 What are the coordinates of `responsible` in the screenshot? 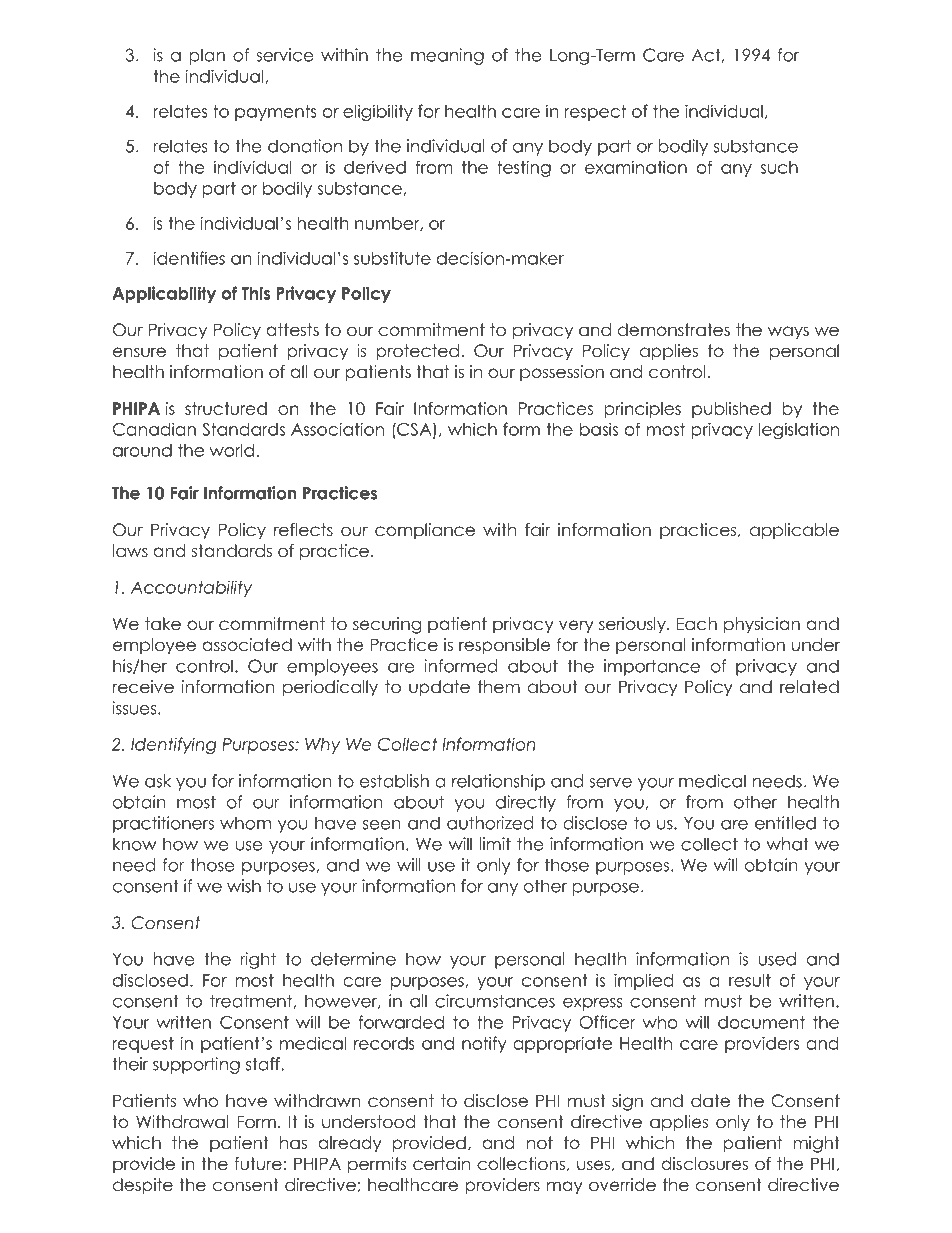 It's located at (504, 646).
